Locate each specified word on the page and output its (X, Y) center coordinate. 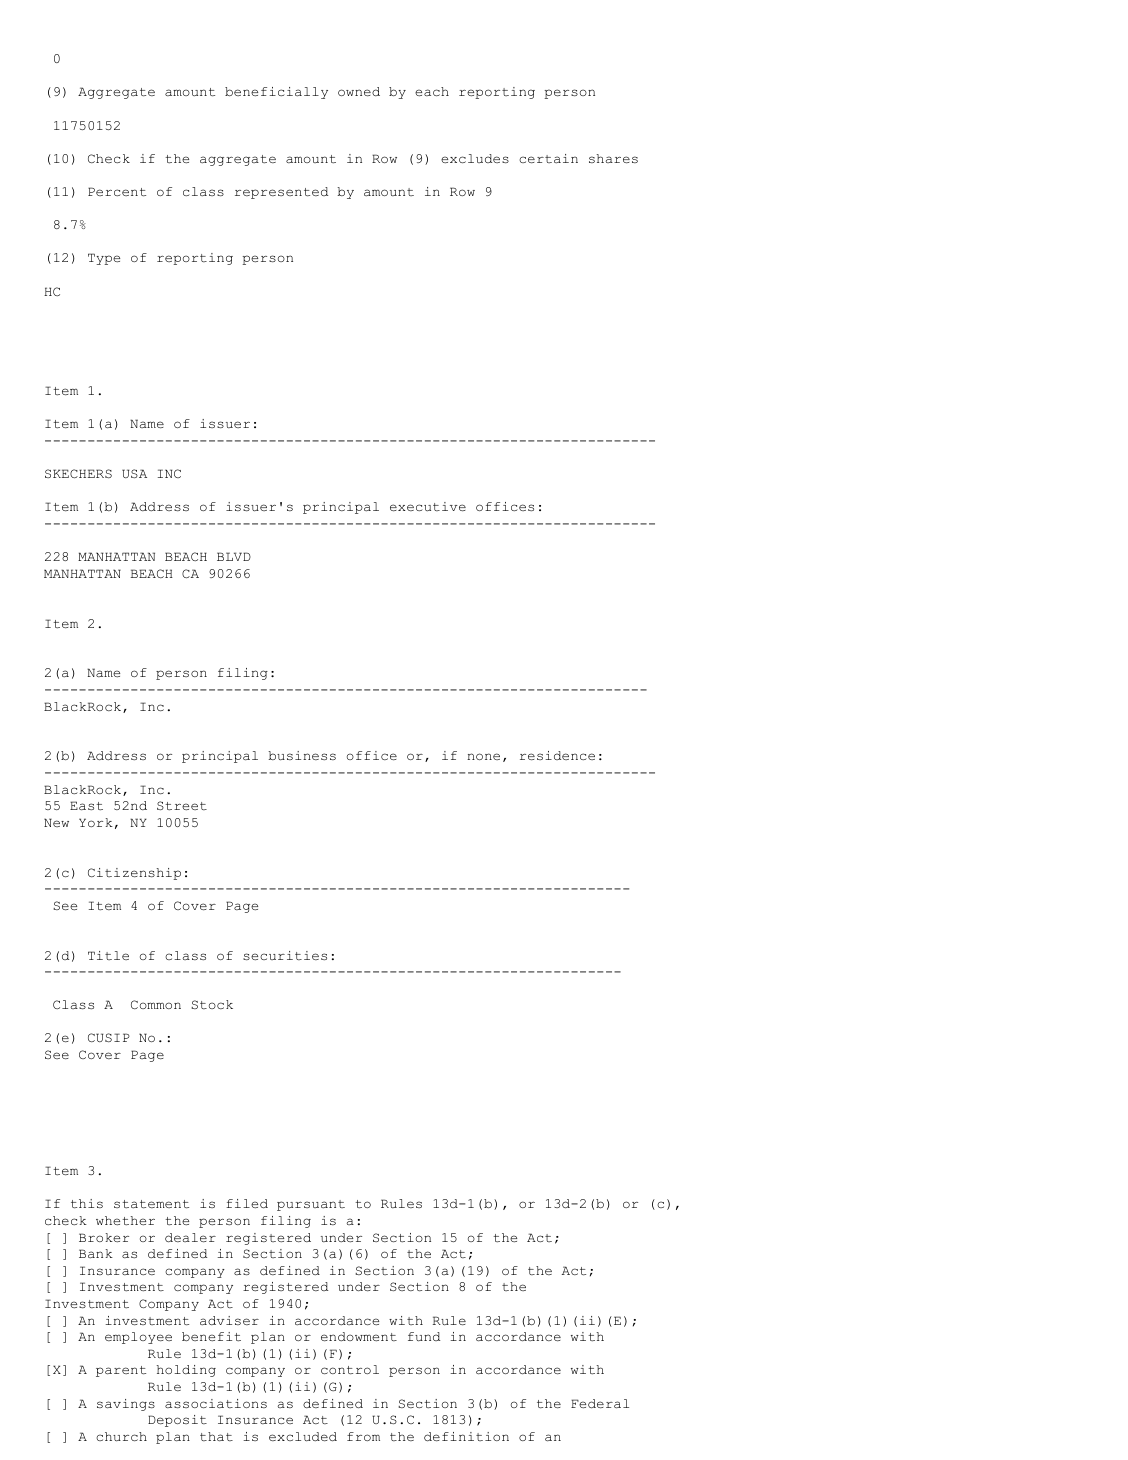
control (350, 1370)
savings (126, 1405)
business (302, 755)
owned (359, 91)
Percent (117, 192)
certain (548, 158)
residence (557, 755)
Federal (600, 1403)
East (86, 806)
